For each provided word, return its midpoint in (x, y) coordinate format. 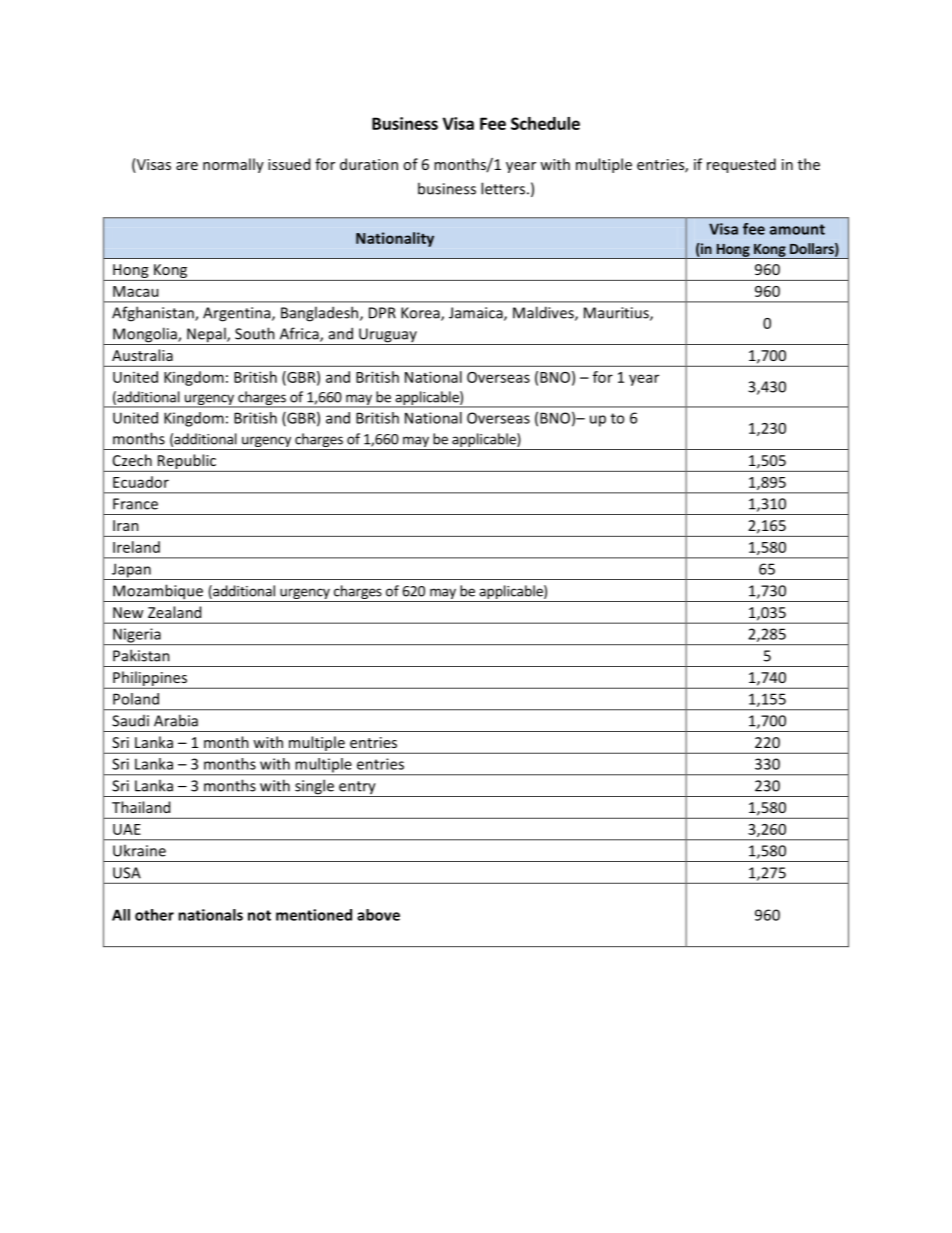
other (154, 915)
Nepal (206, 336)
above (378, 915)
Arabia (176, 720)
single (314, 788)
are (187, 166)
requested (741, 165)
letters (503, 188)
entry (357, 789)
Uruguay (388, 336)
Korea (421, 314)
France (135, 504)
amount (797, 229)
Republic (187, 463)
